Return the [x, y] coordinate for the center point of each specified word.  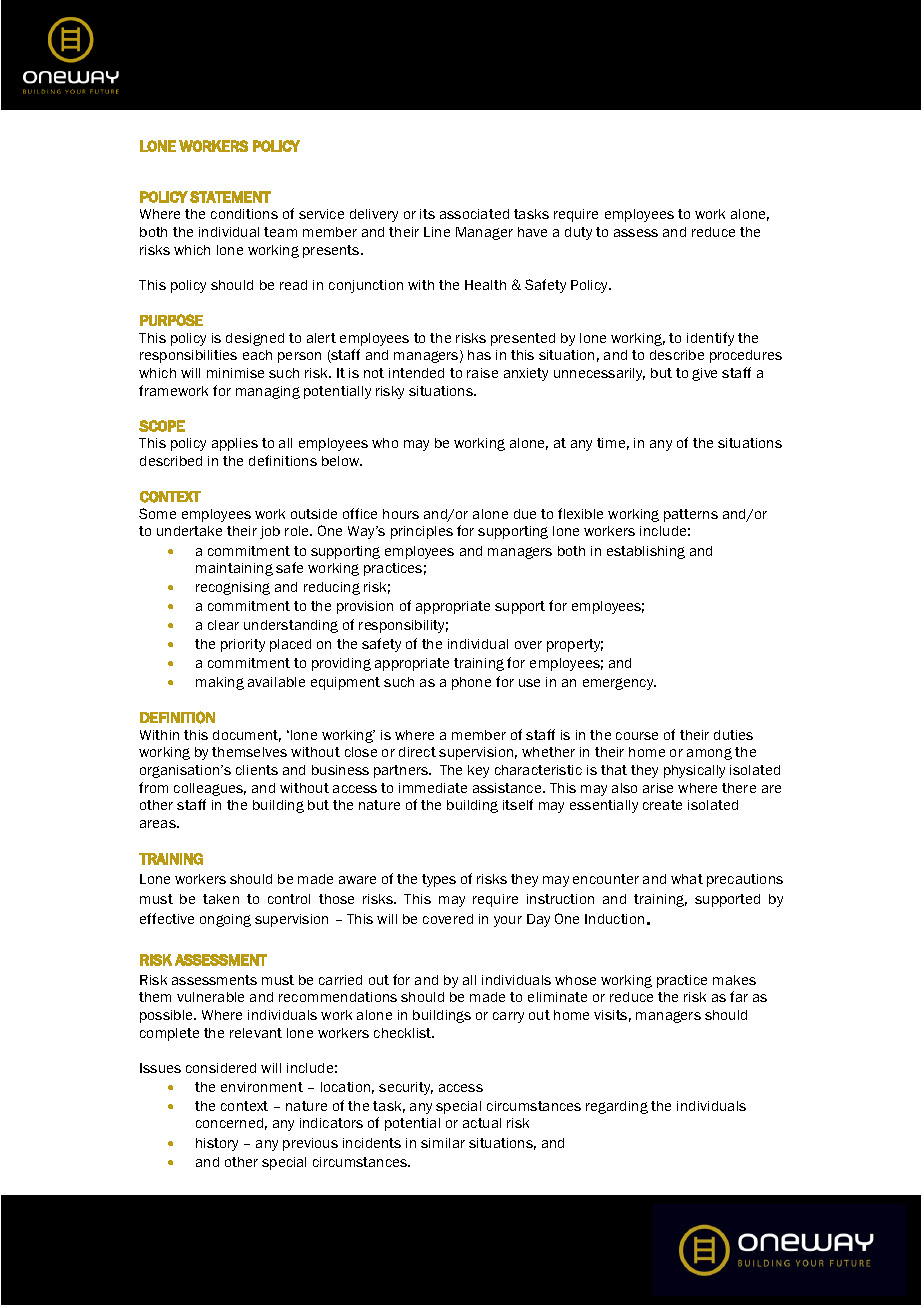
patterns [691, 515]
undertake [189, 531]
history [217, 1144]
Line [437, 232]
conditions [244, 214]
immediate [433, 788]
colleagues [210, 789]
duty [578, 233]
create [662, 805]
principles [422, 532]
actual [482, 1123]
